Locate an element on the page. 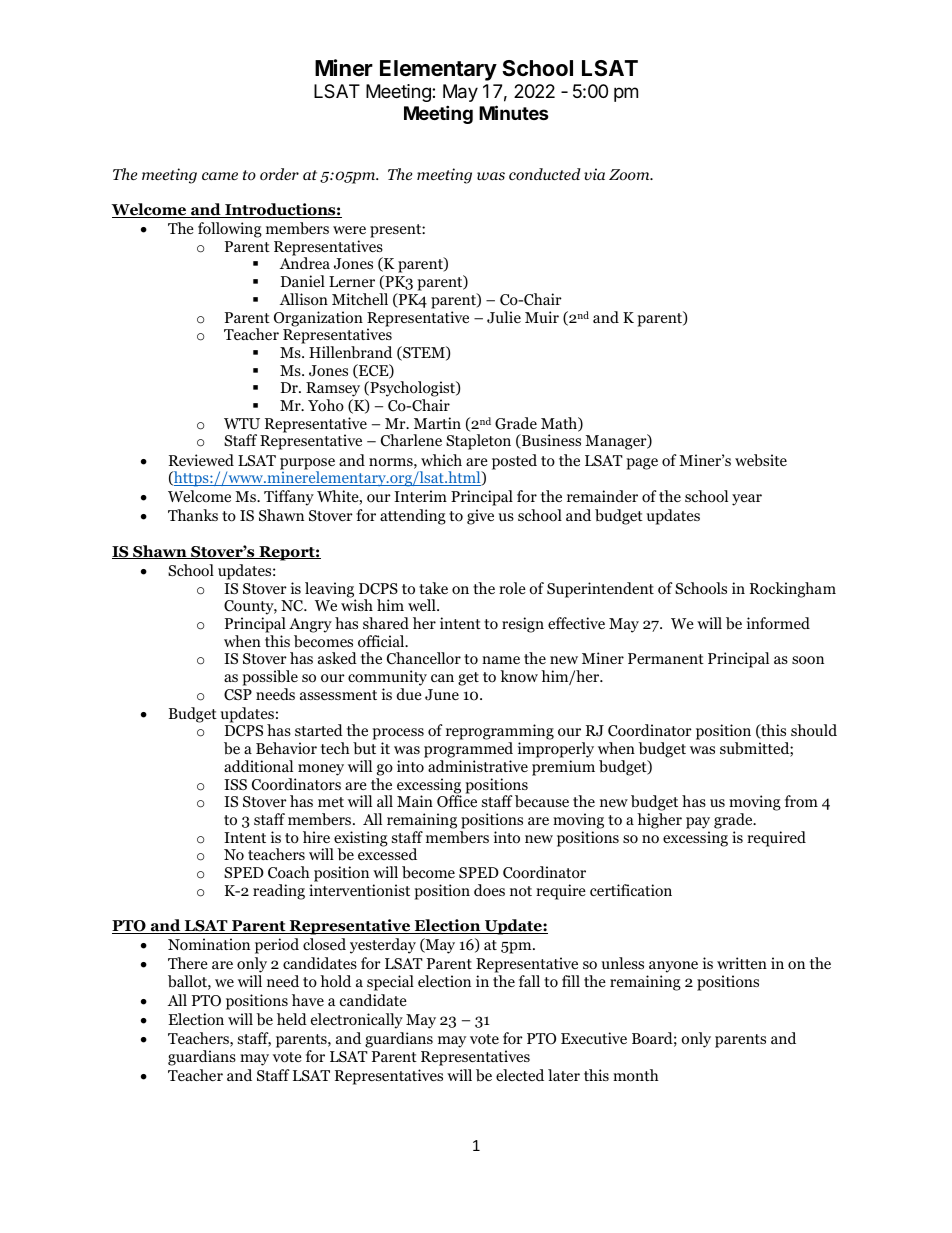  website is located at coordinates (761, 460).
